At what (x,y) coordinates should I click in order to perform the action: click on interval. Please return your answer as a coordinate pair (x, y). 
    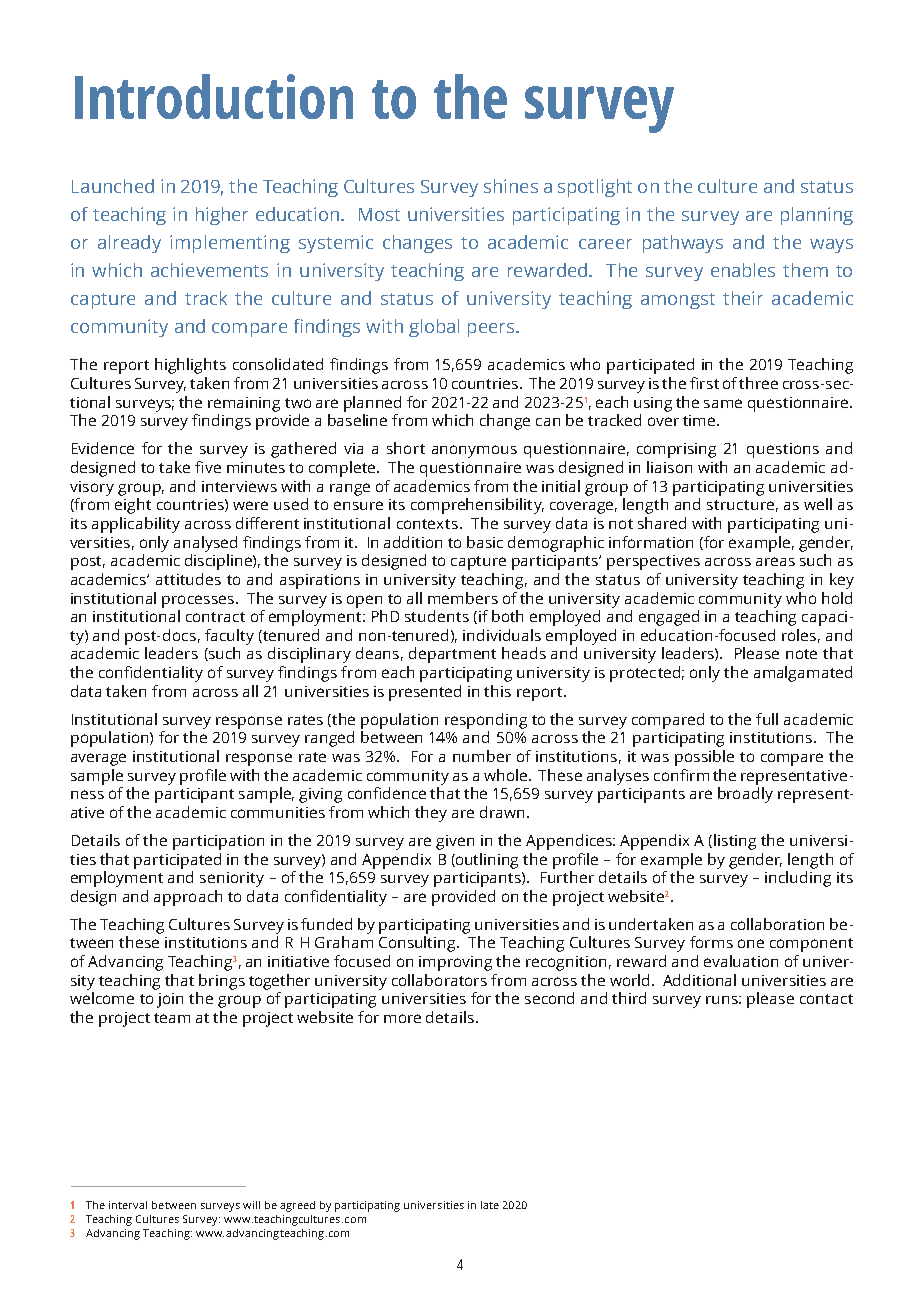
    Looking at the image, I should click on (128, 1205).
